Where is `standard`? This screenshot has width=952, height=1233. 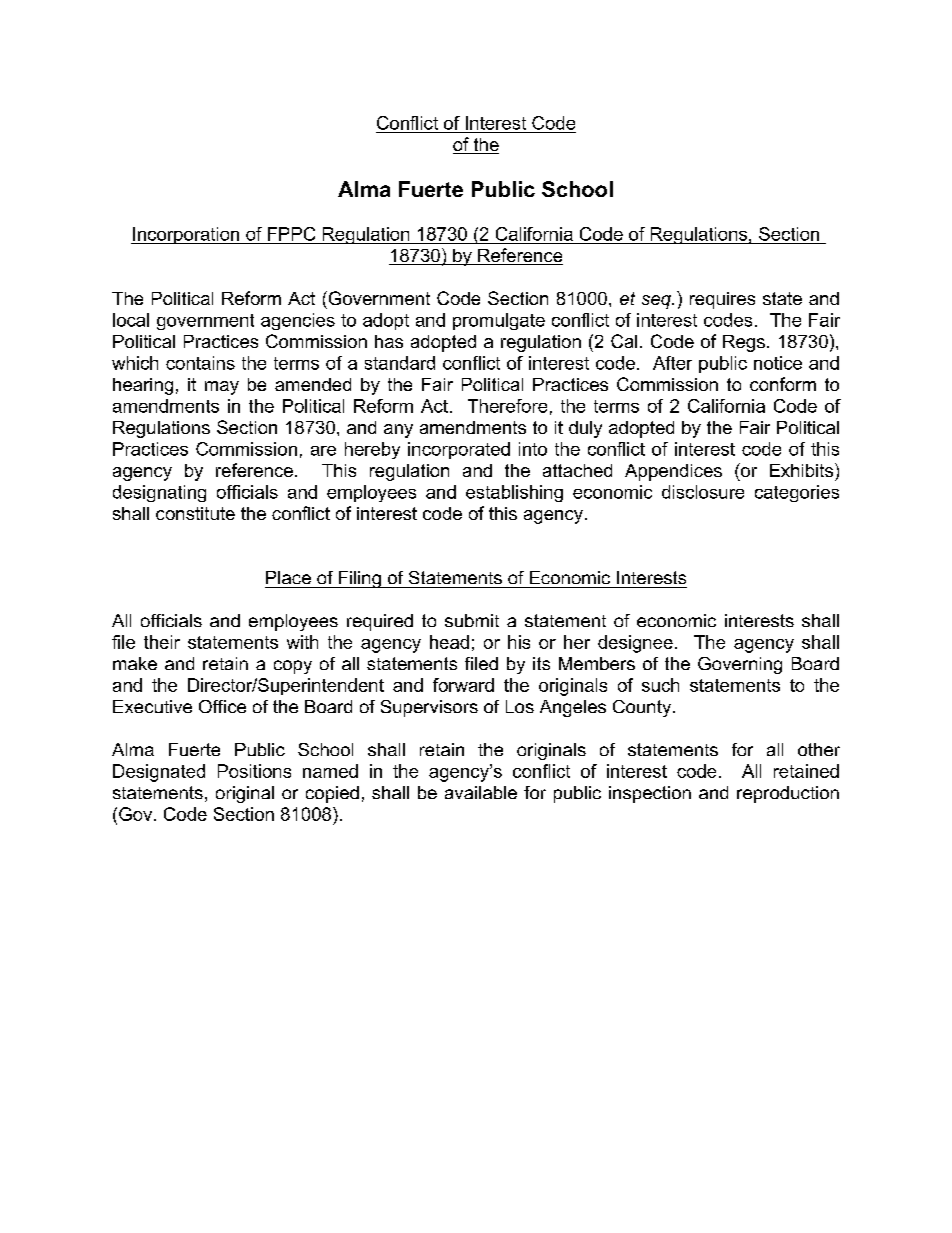 standard is located at coordinates (400, 363).
